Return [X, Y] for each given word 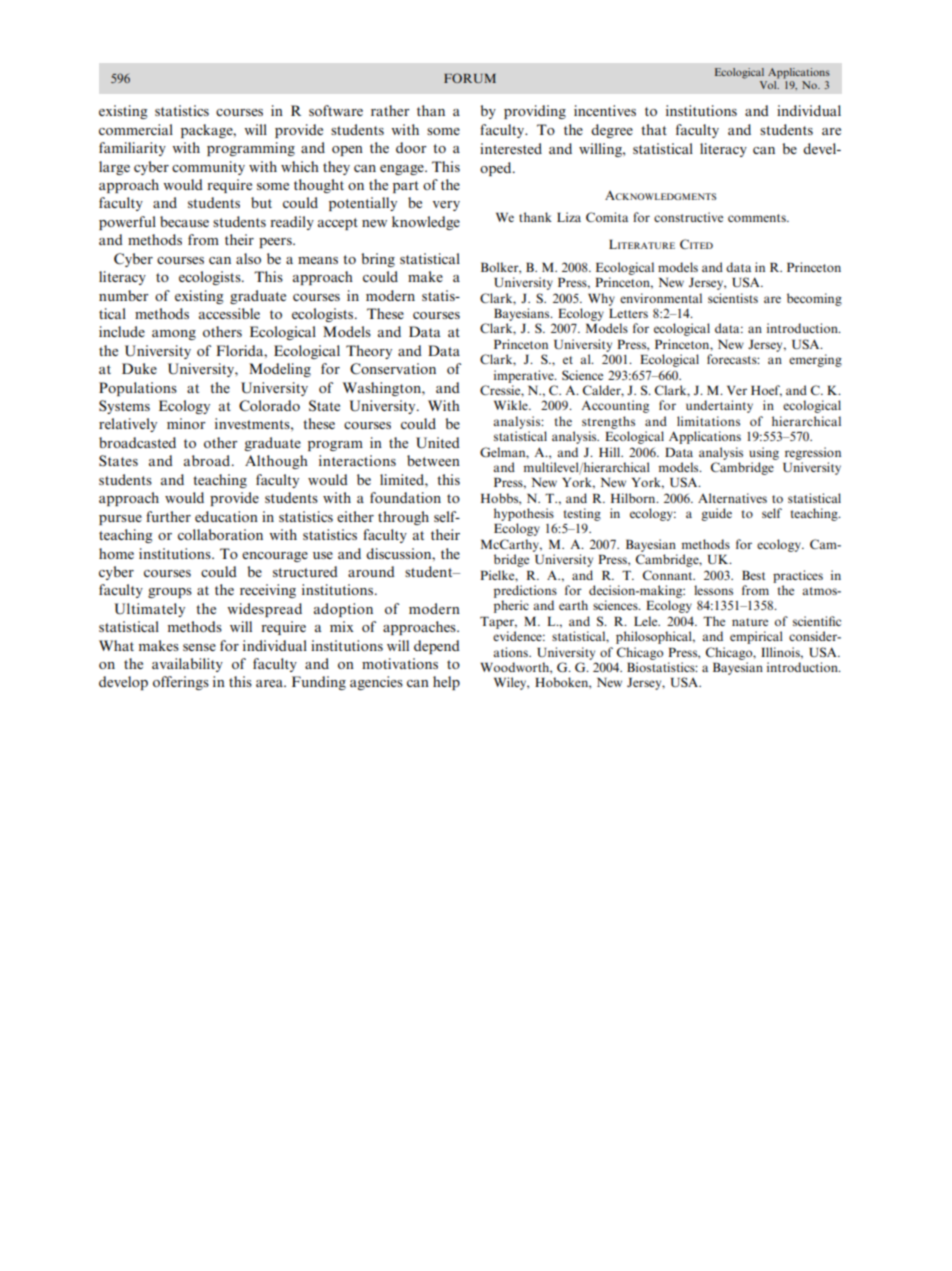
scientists [733, 298]
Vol [769, 85]
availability [187, 665]
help [446, 683]
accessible [229, 313]
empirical [756, 637]
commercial [136, 129]
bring [378, 260]
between [433, 460]
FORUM [470, 78]
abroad [208, 460]
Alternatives [732, 498]
